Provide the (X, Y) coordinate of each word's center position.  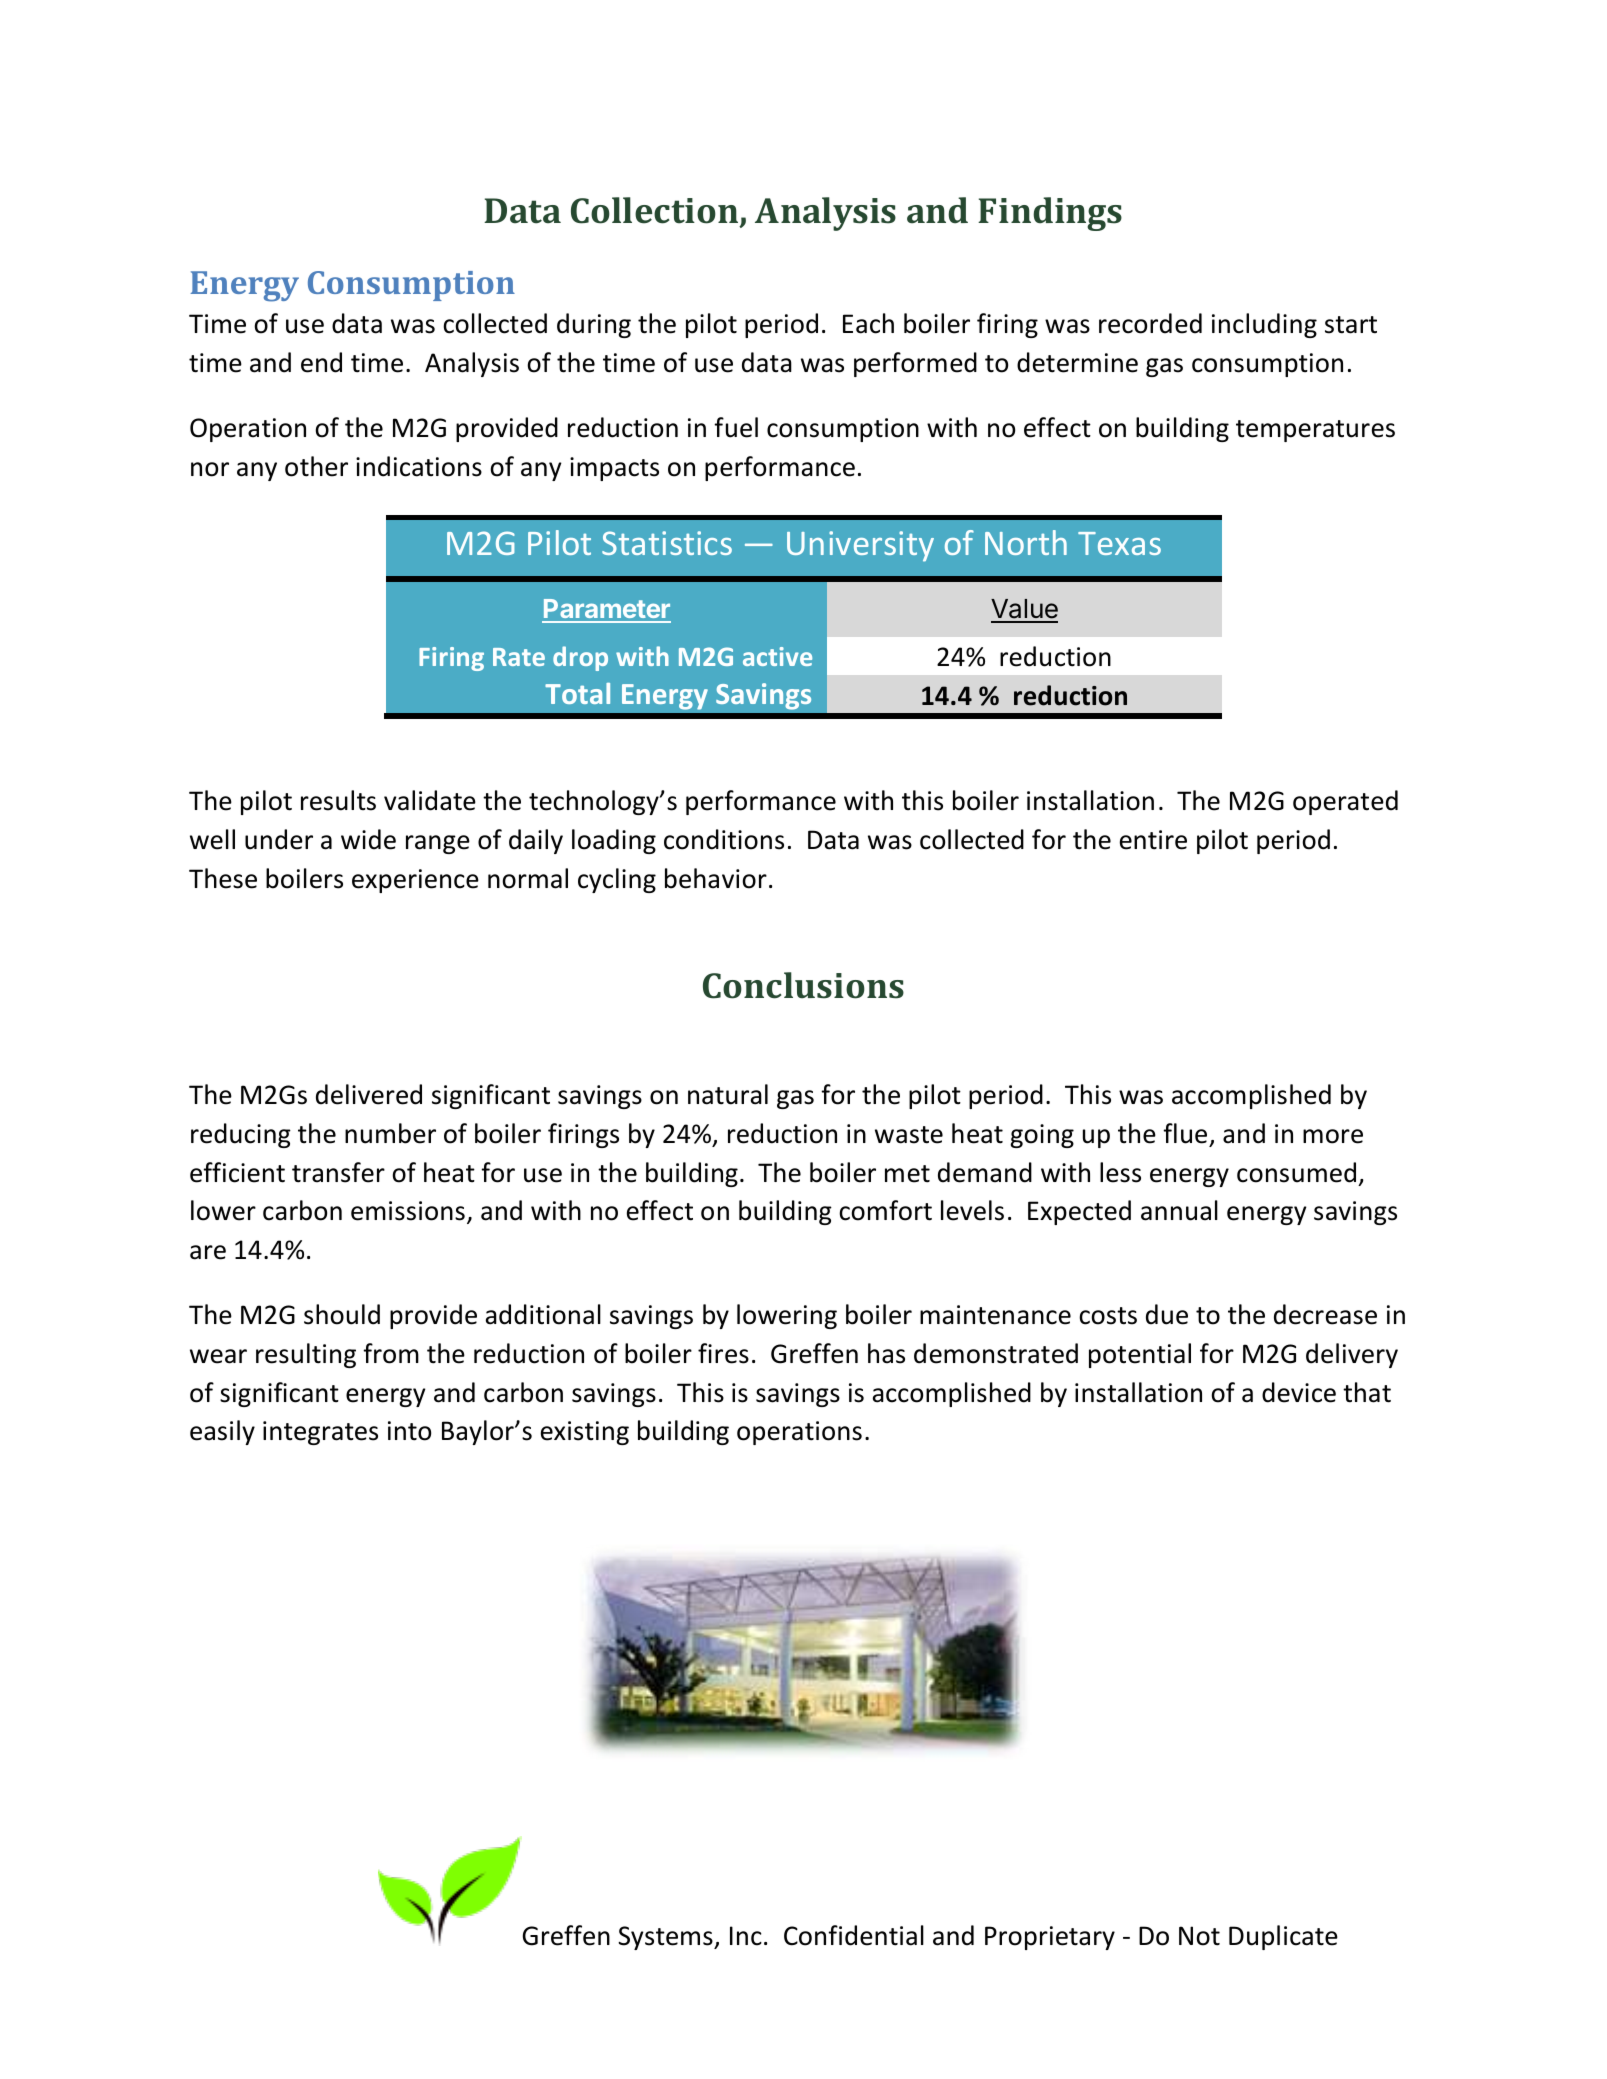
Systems (666, 1938)
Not (1199, 1936)
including (1264, 325)
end (321, 362)
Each (868, 323)
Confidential (854, 1935)
